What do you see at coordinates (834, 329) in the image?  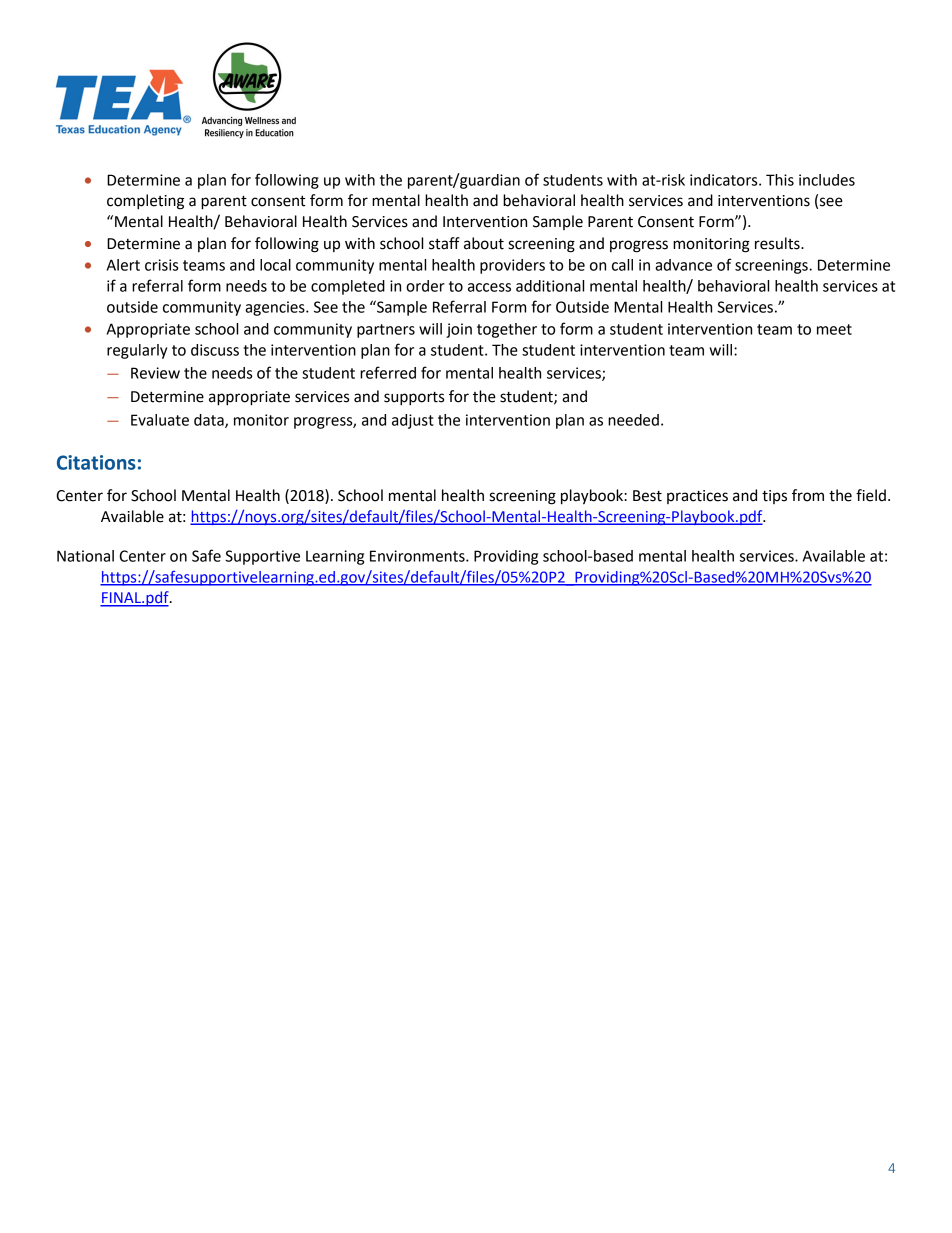 I see `meet` at bounding box center [834, 329].
